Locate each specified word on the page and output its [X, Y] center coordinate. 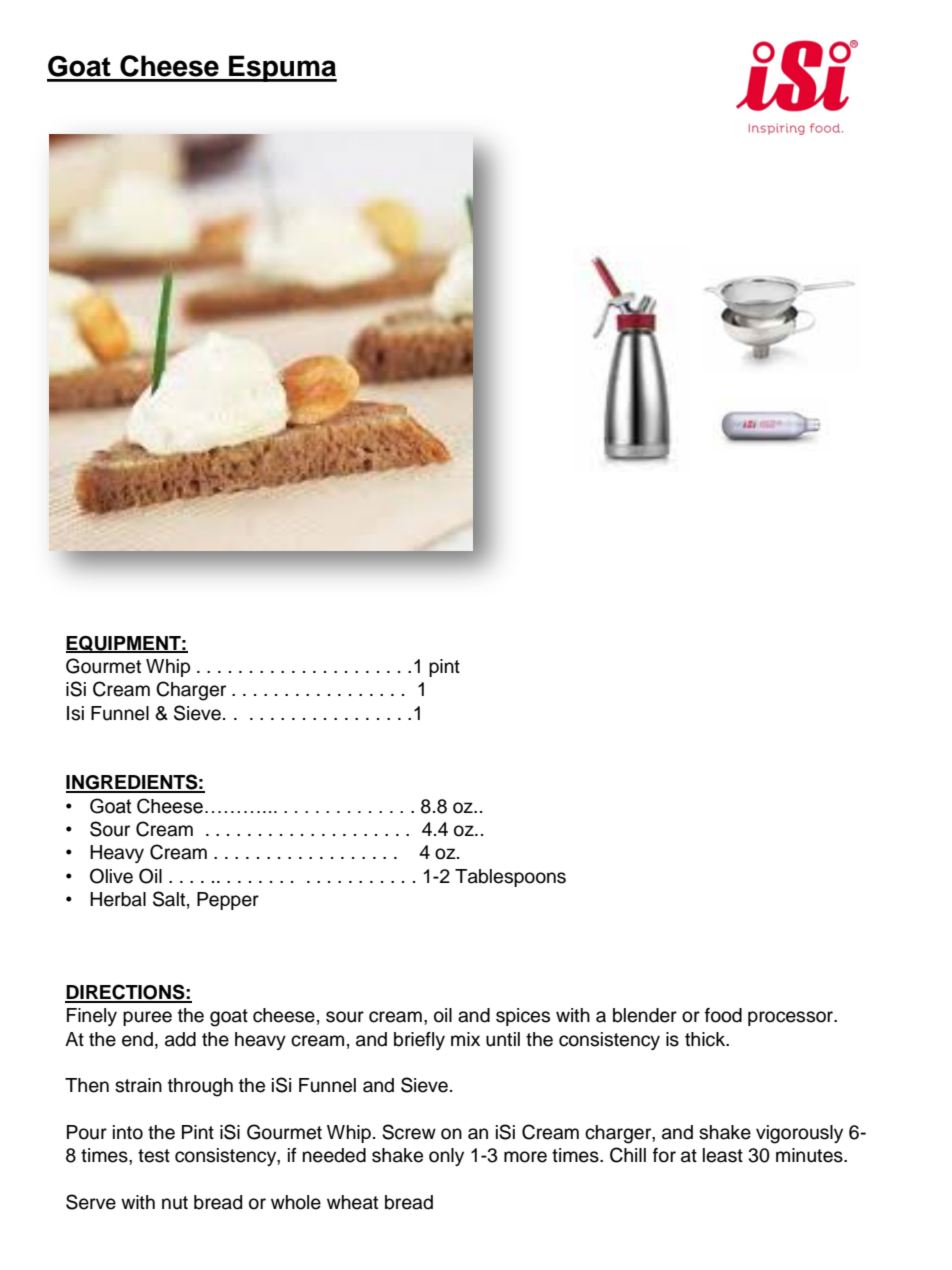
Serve [91, 1202]
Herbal [118, 899]
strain [138, 1085]
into [128, 1132]
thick [706, 1039]
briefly [419, 1041]
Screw [409, 1132]
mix [465, 1039]
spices [523, 1017]
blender [645, 1015]
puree [147, 1018]
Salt [169, 899]
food [723, 1015]
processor [792, 1018]
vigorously [799, 1134]
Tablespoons [510, 878]
